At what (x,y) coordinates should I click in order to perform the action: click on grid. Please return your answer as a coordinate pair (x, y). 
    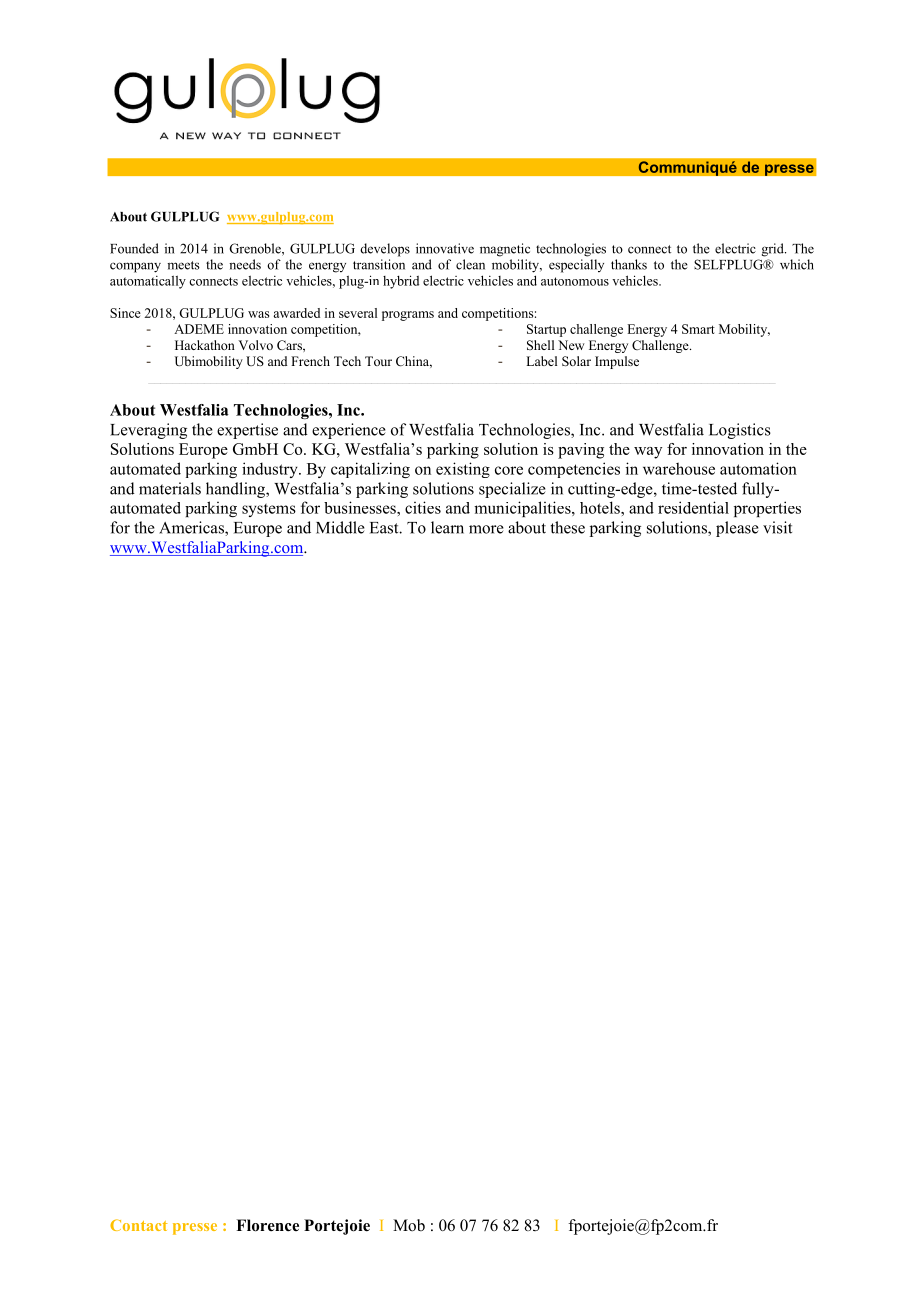
    Looking at the image, I should click on (774, 250).
